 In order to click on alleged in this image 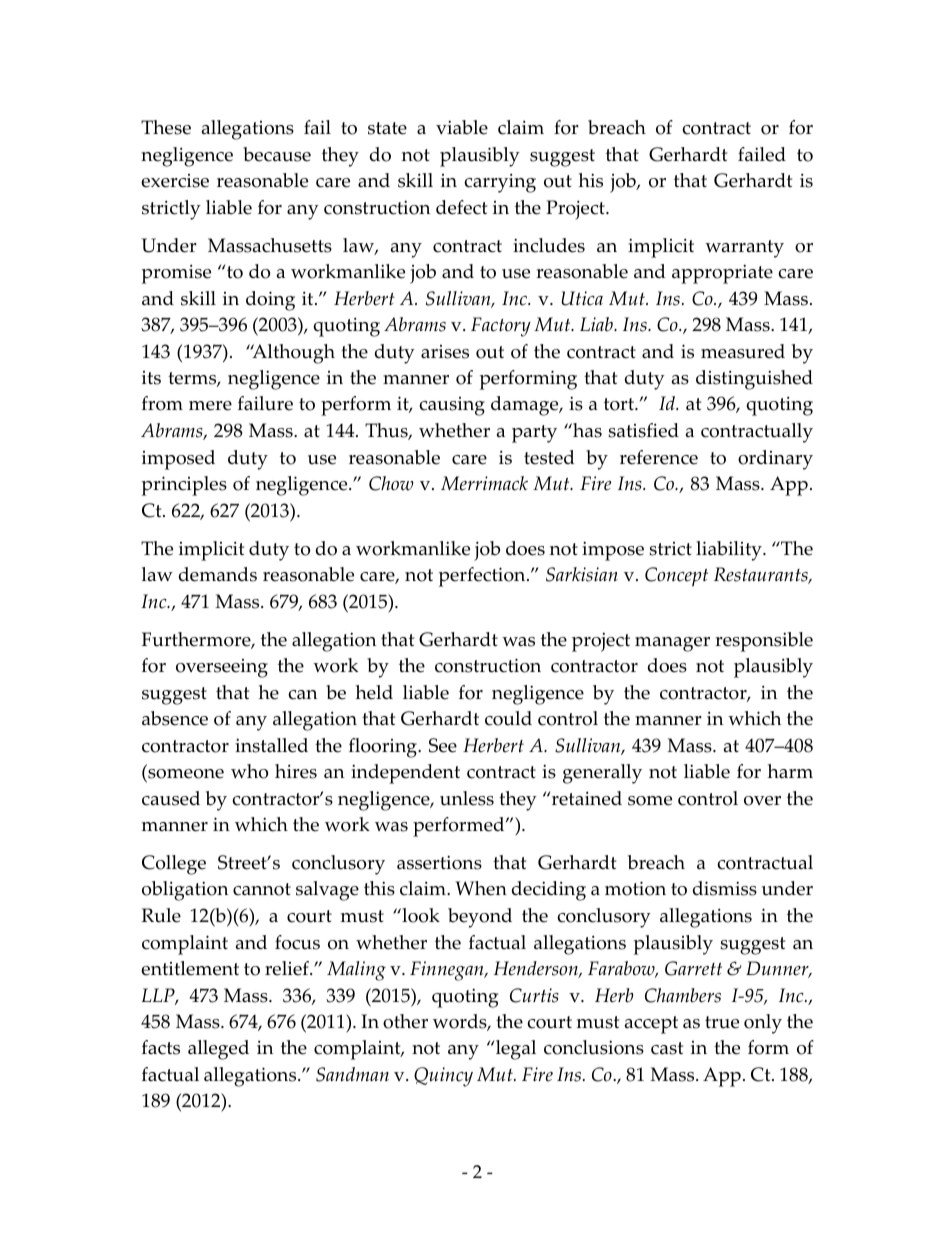, I will do `click(218, 1050)`.
